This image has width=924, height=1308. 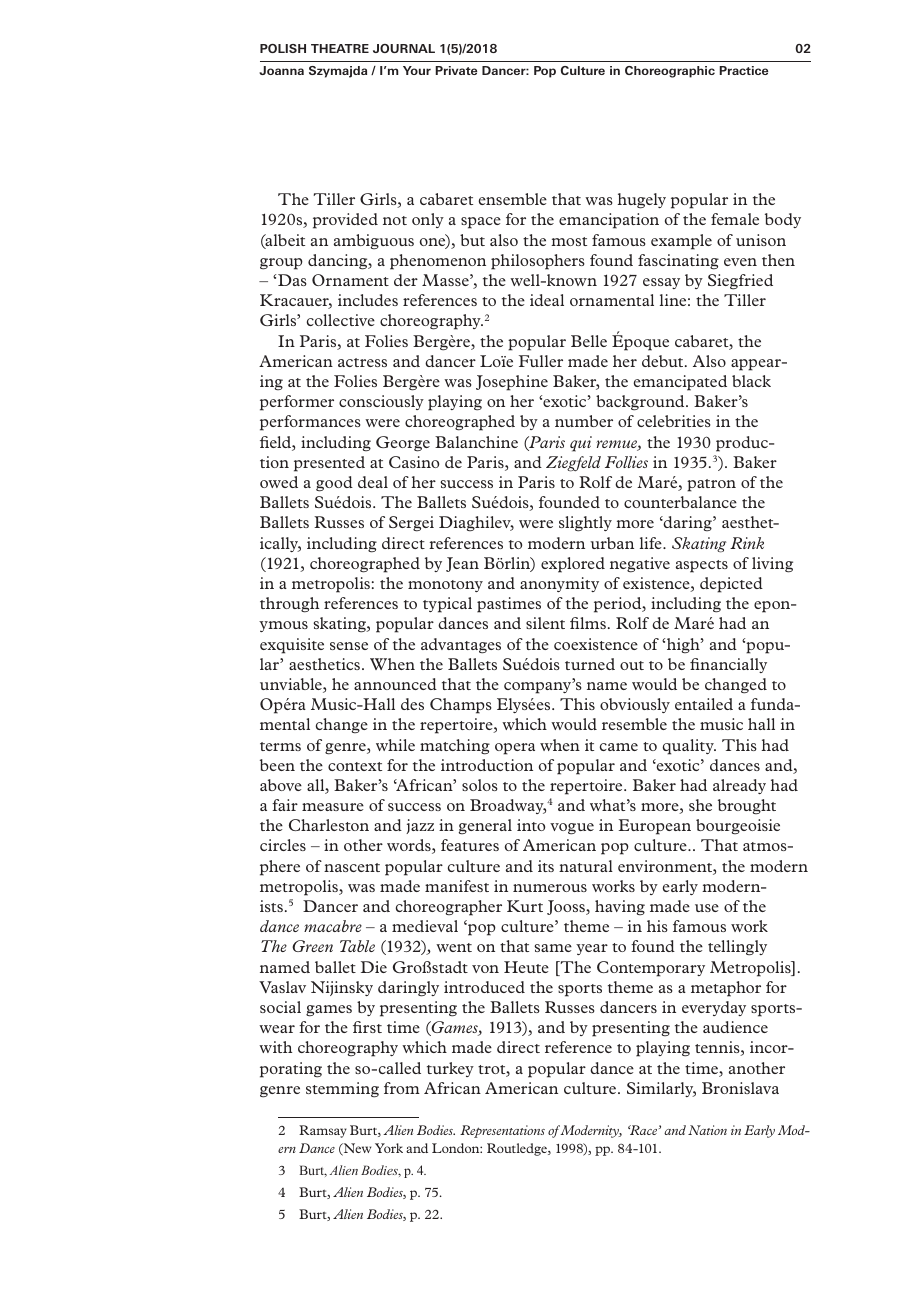 I want to click on opera, so click(x=515, y=749).
